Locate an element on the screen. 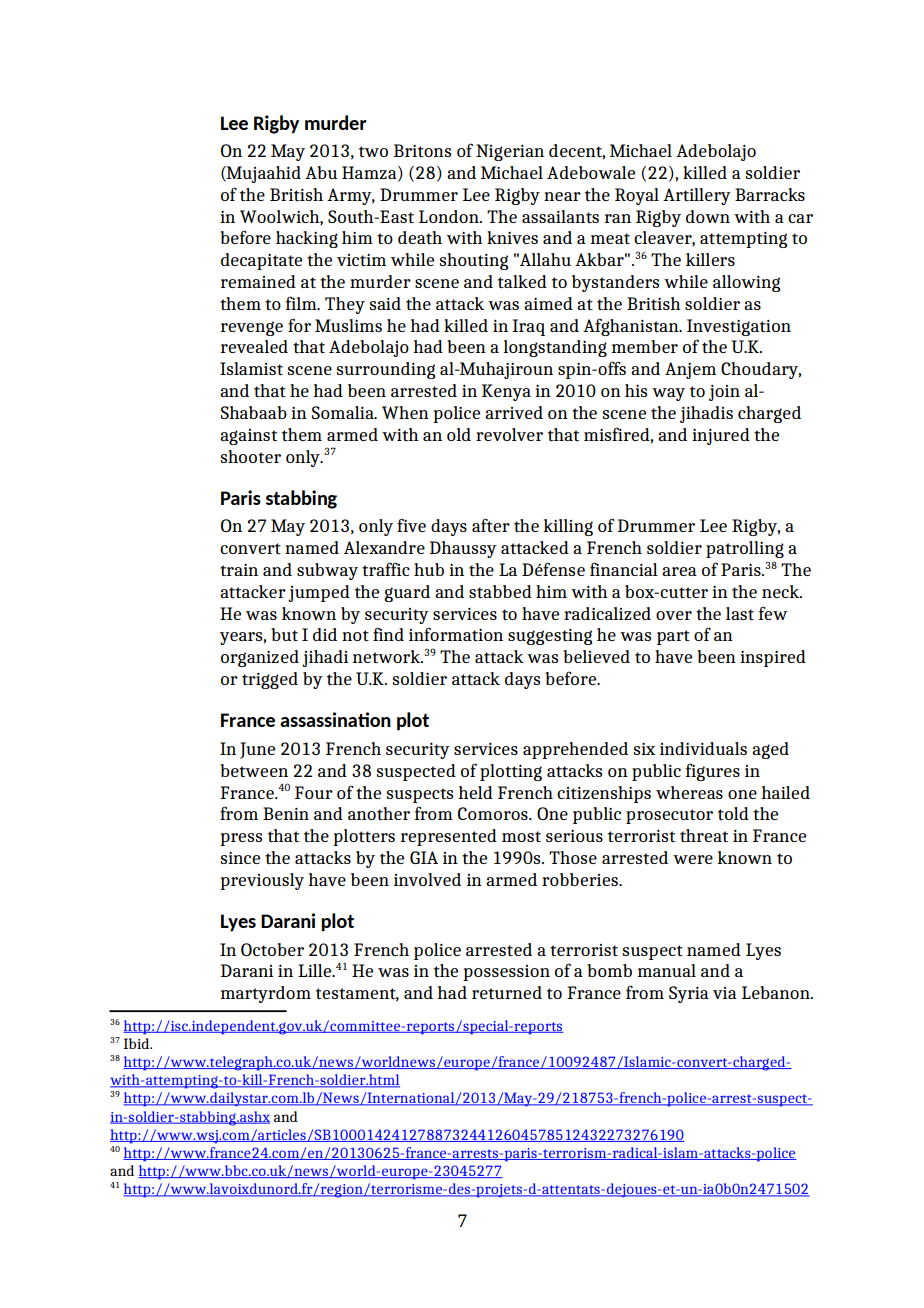  martyrdom is located at coordinates (266, 994).
